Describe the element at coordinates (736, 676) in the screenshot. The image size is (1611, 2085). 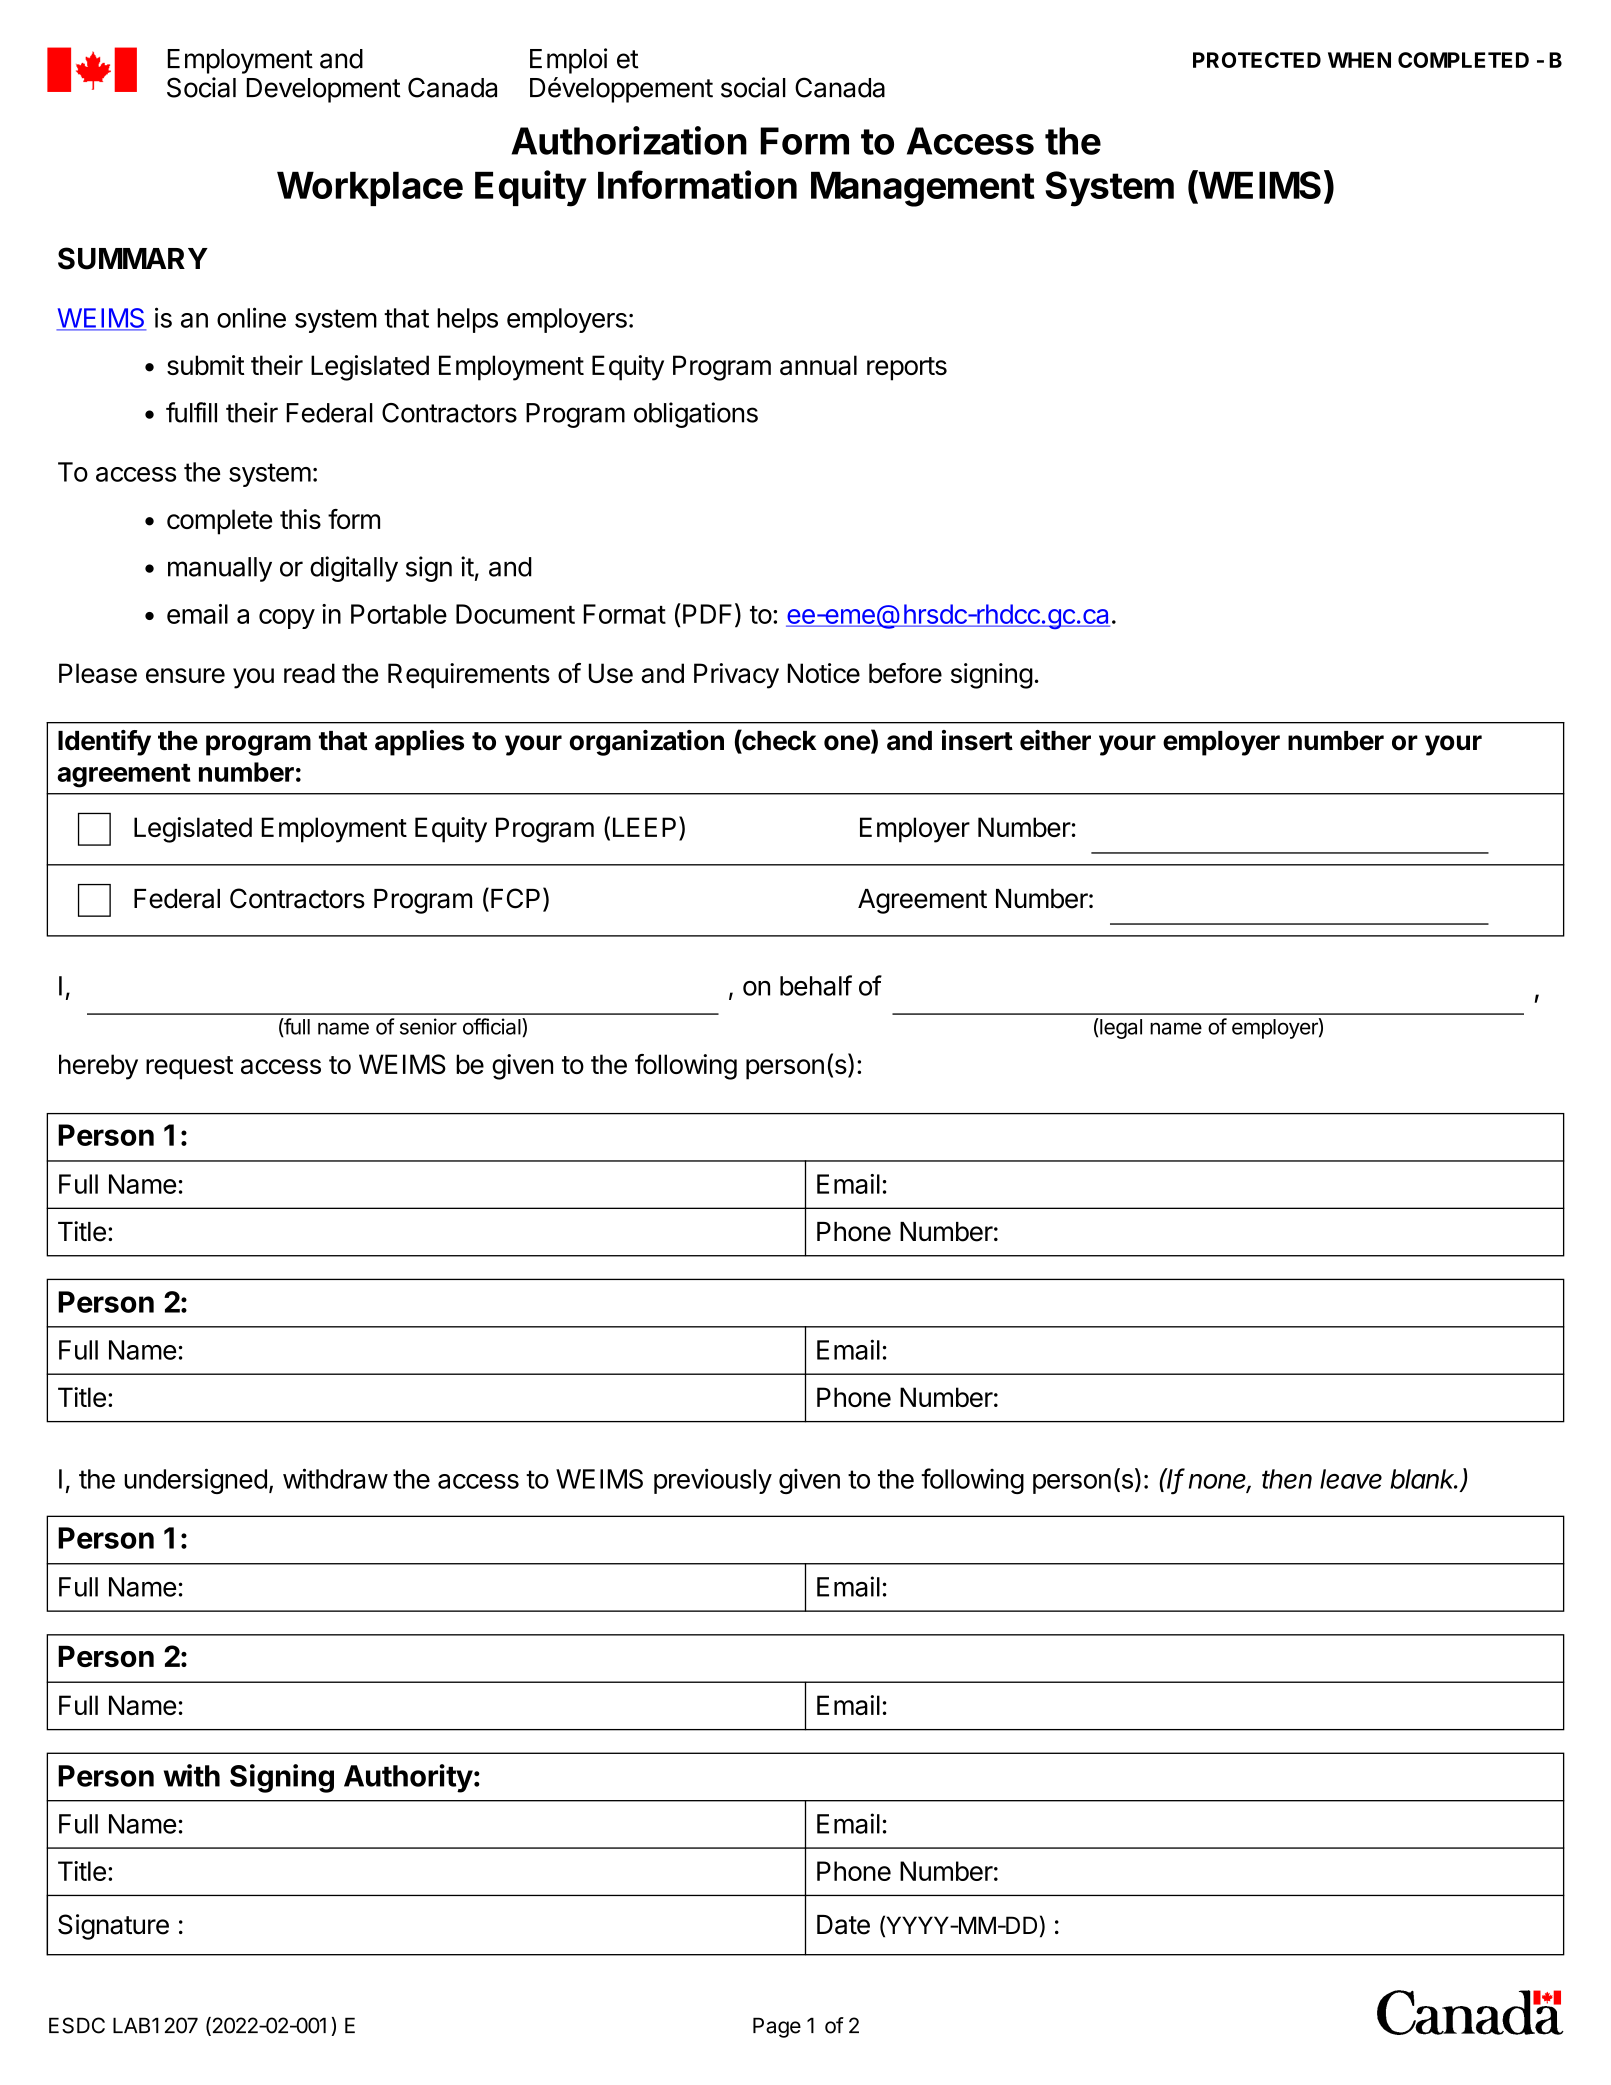
I see `Privacy` at that location.
